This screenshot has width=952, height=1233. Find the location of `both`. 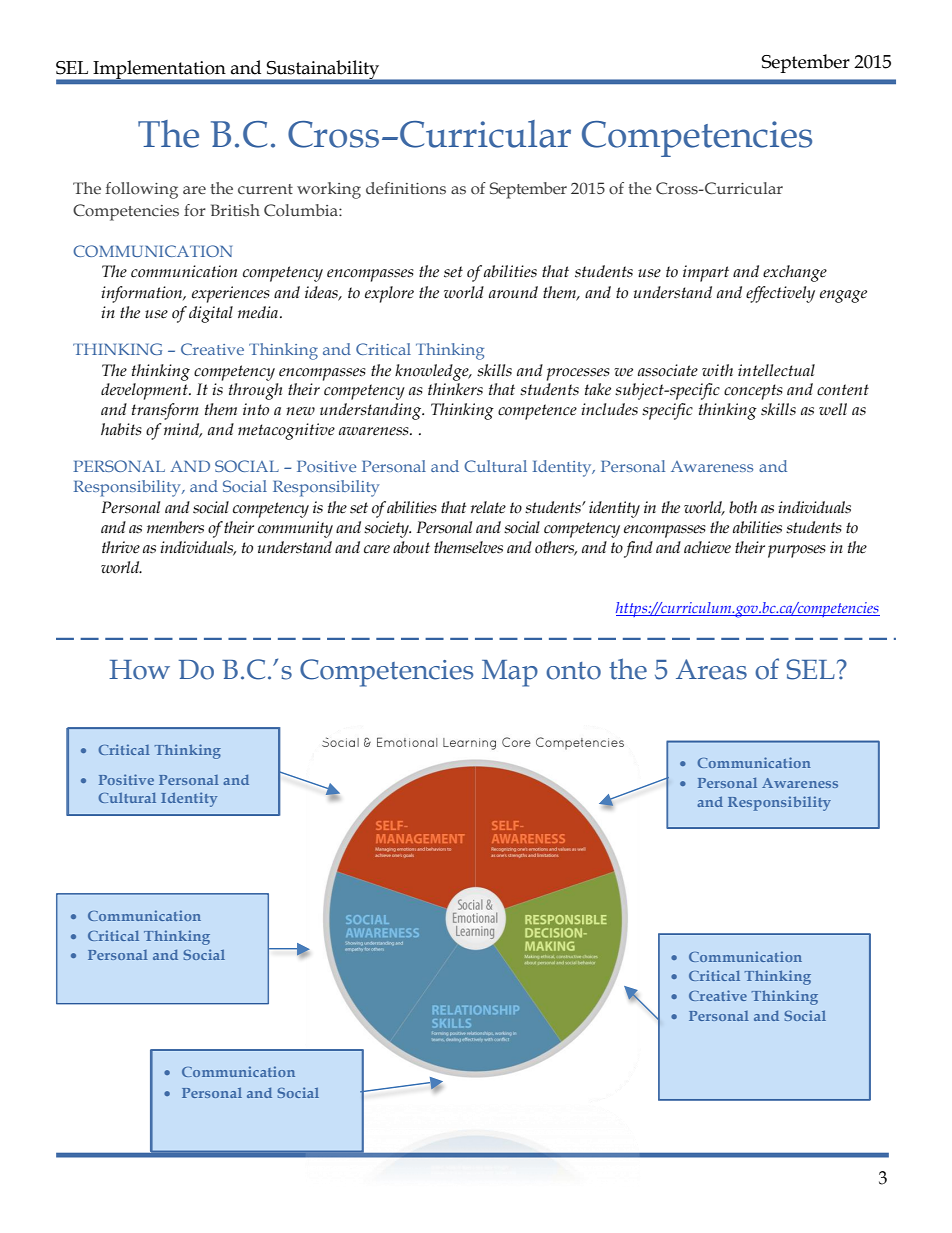

both is located at coordinates (743, 507).
